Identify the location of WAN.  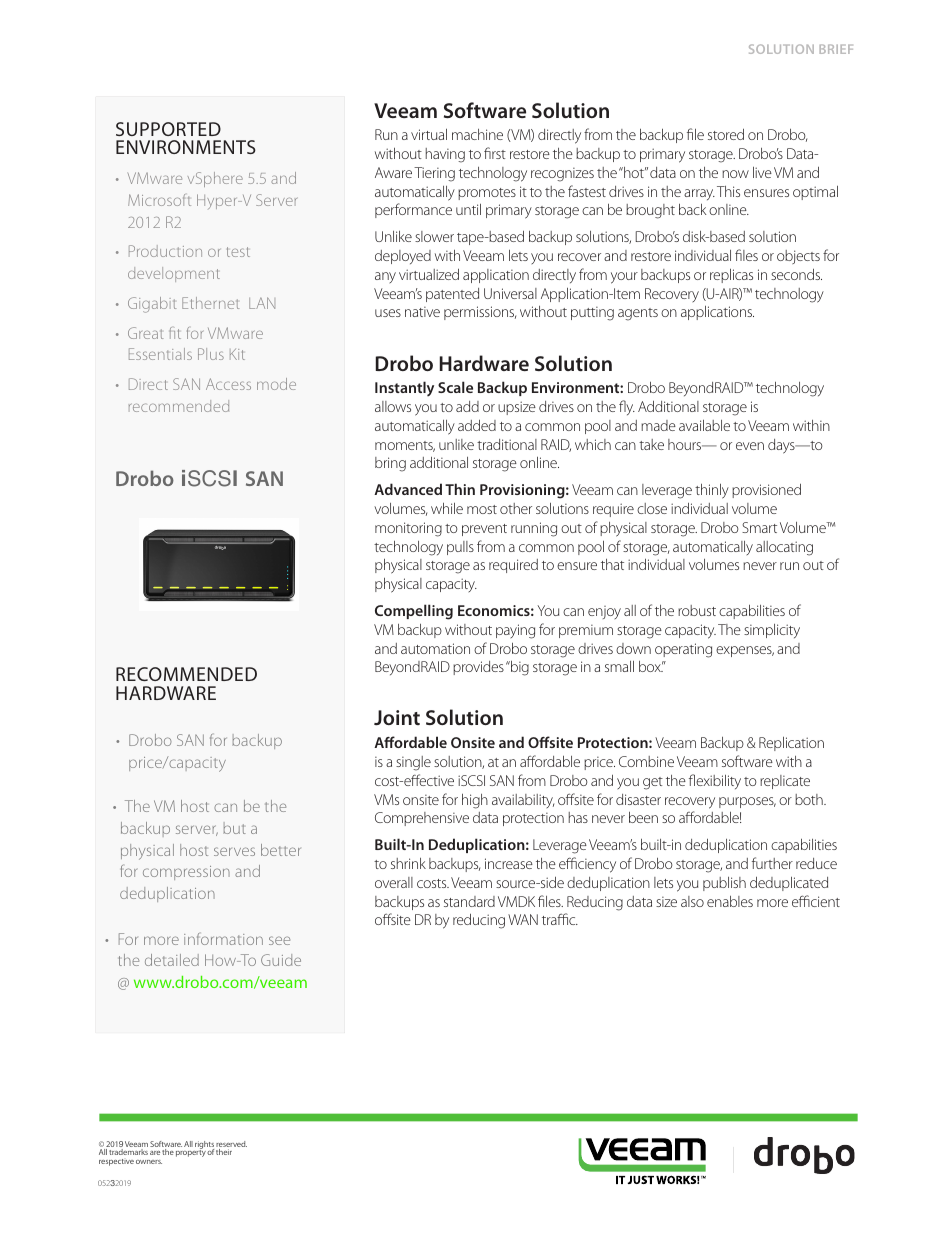
(523, 919).
